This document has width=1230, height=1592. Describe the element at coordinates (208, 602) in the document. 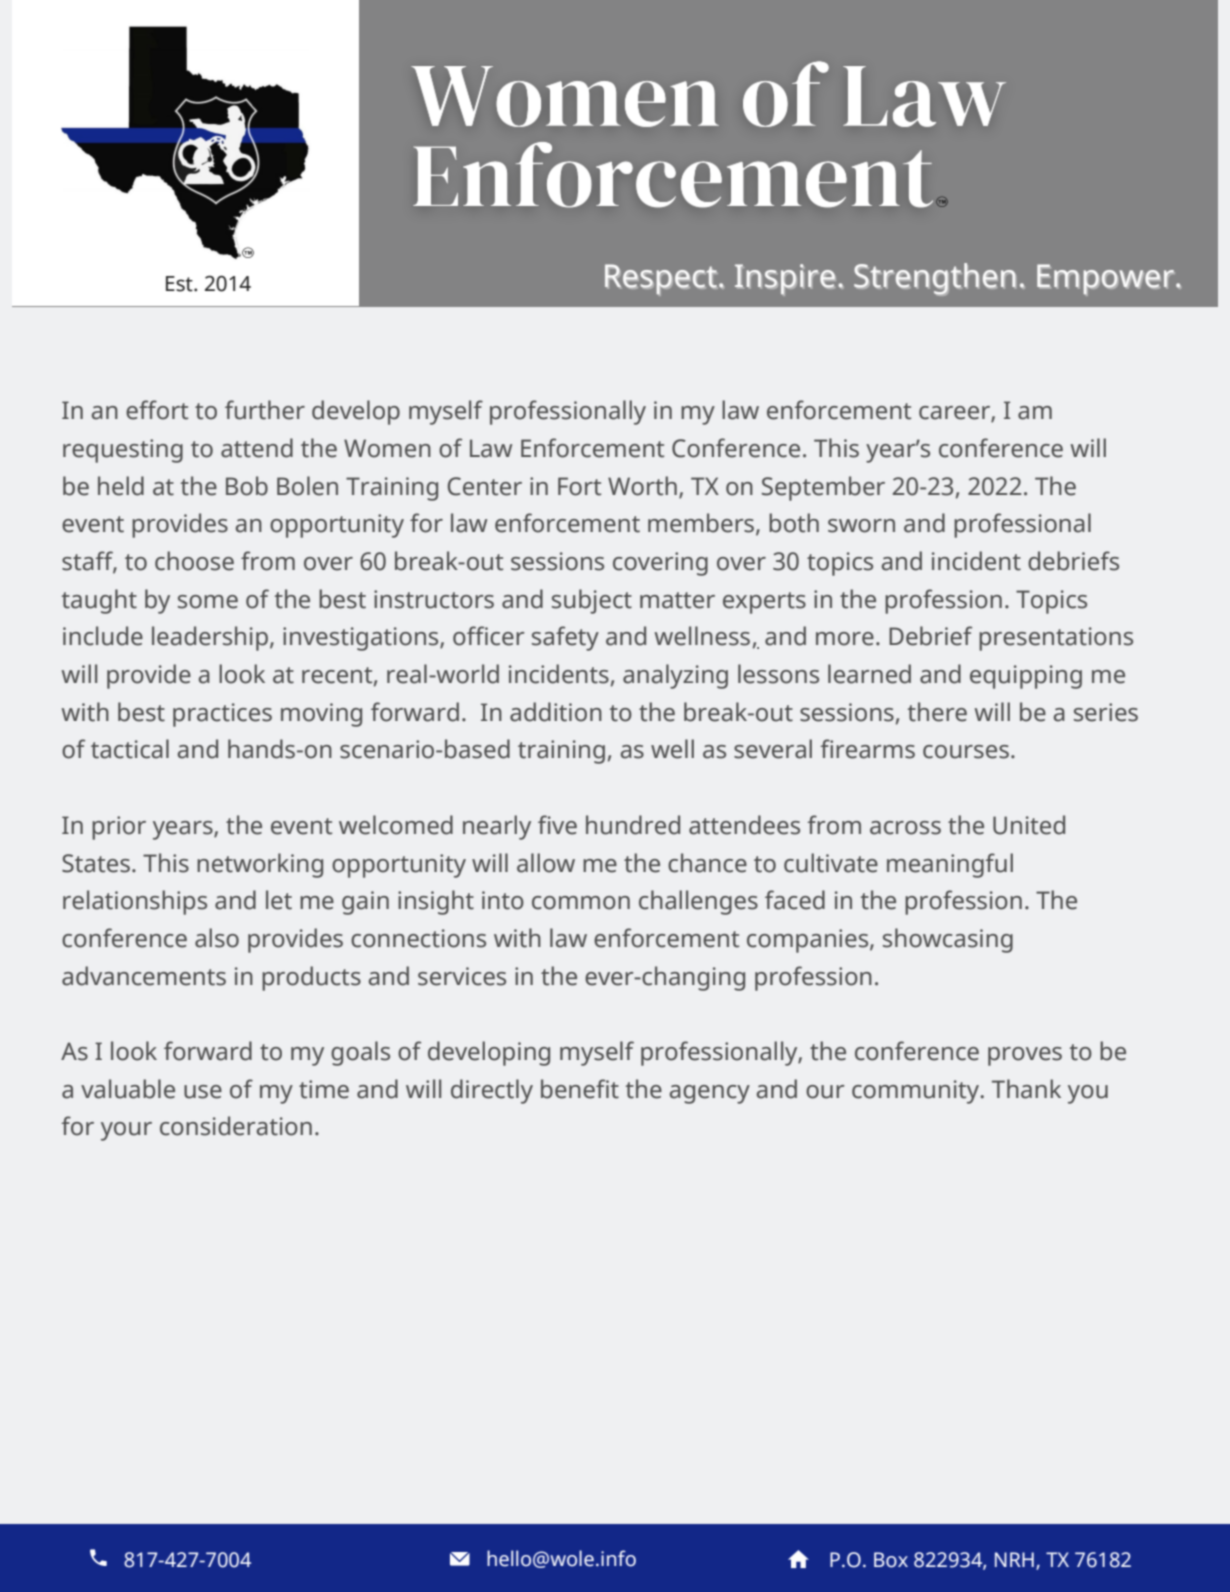

I see `some` at that location.
